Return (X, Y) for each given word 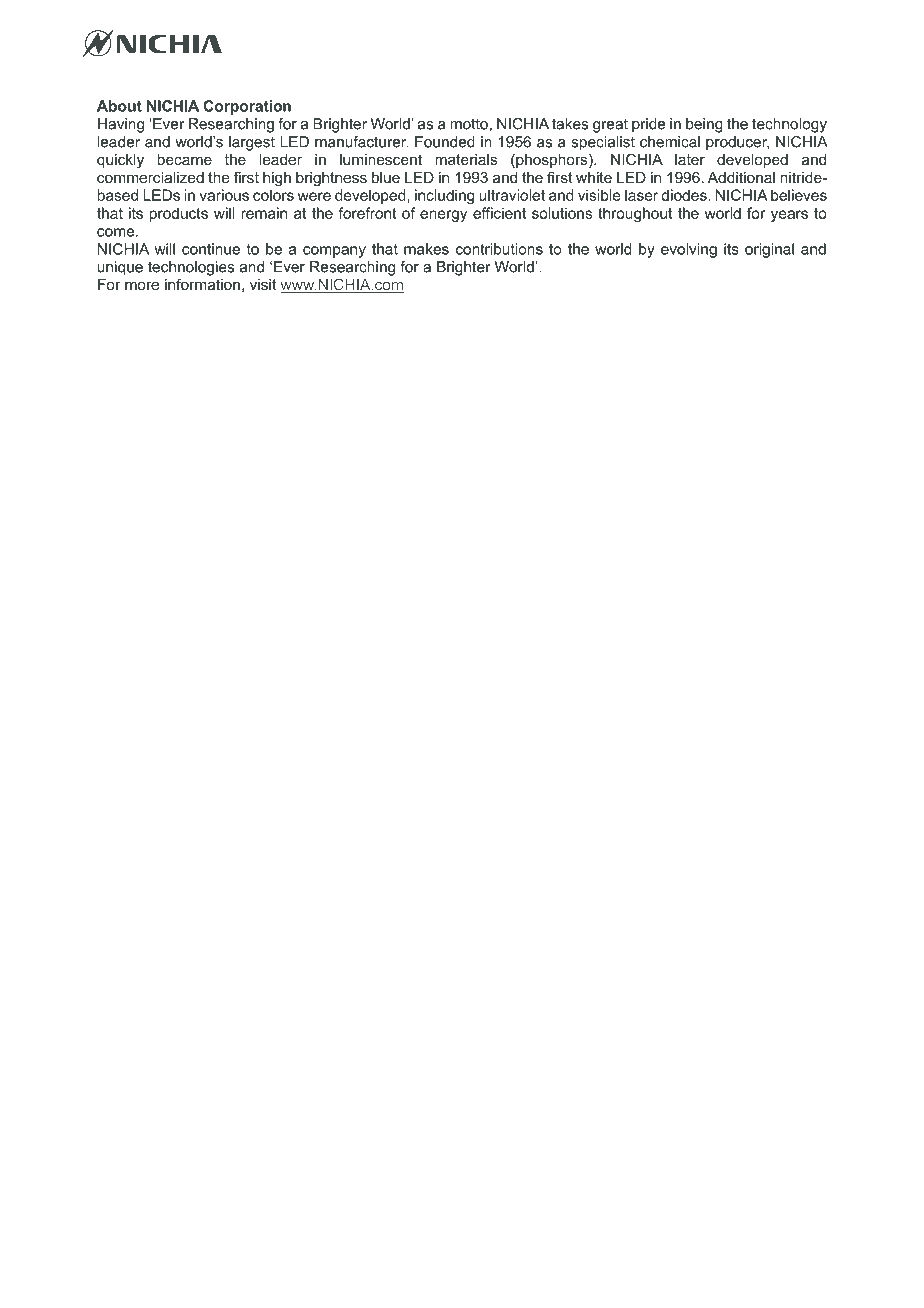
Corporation (247, 107)
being (704, 125)
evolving (689, 250)
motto (469, 124)
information (202, 284)
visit (263, 284)
